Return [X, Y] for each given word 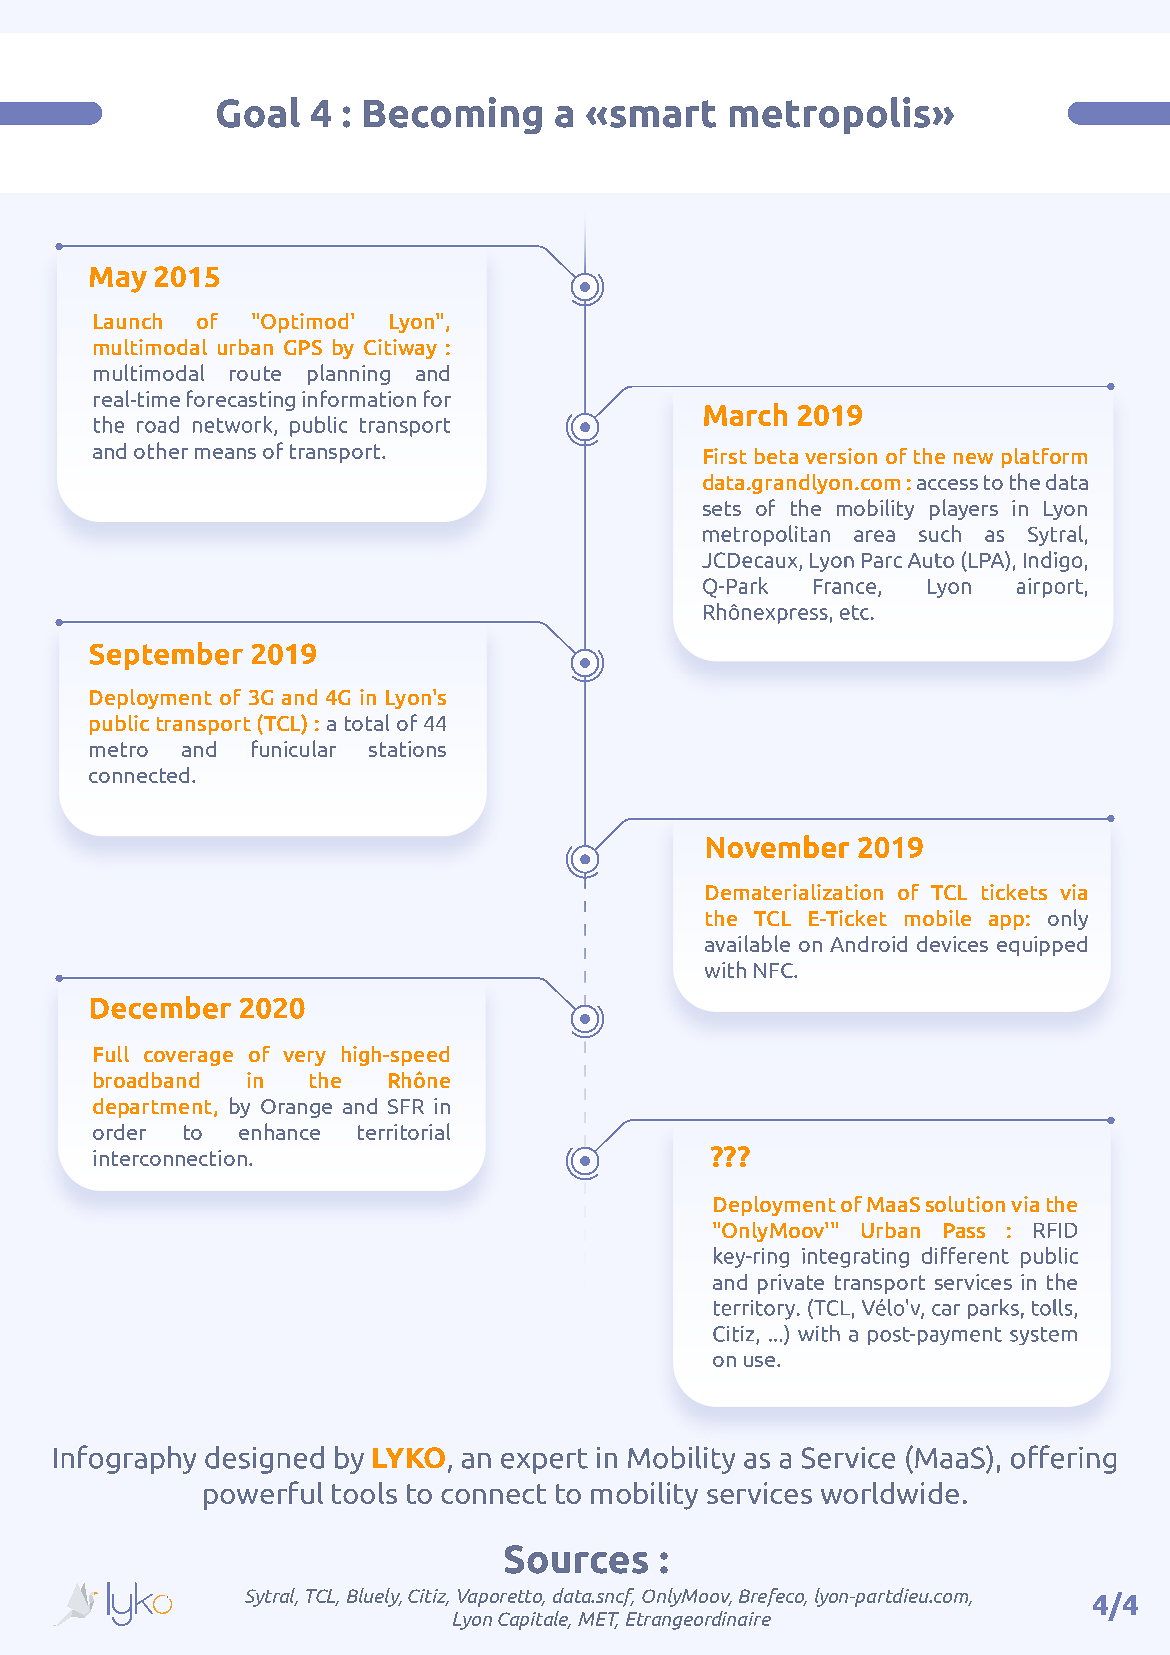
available [747, 943]
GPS [303, 347]
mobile [938, 918]
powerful [263, 1495]
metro [119, 749]
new [973, 458]
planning [349, 374]
